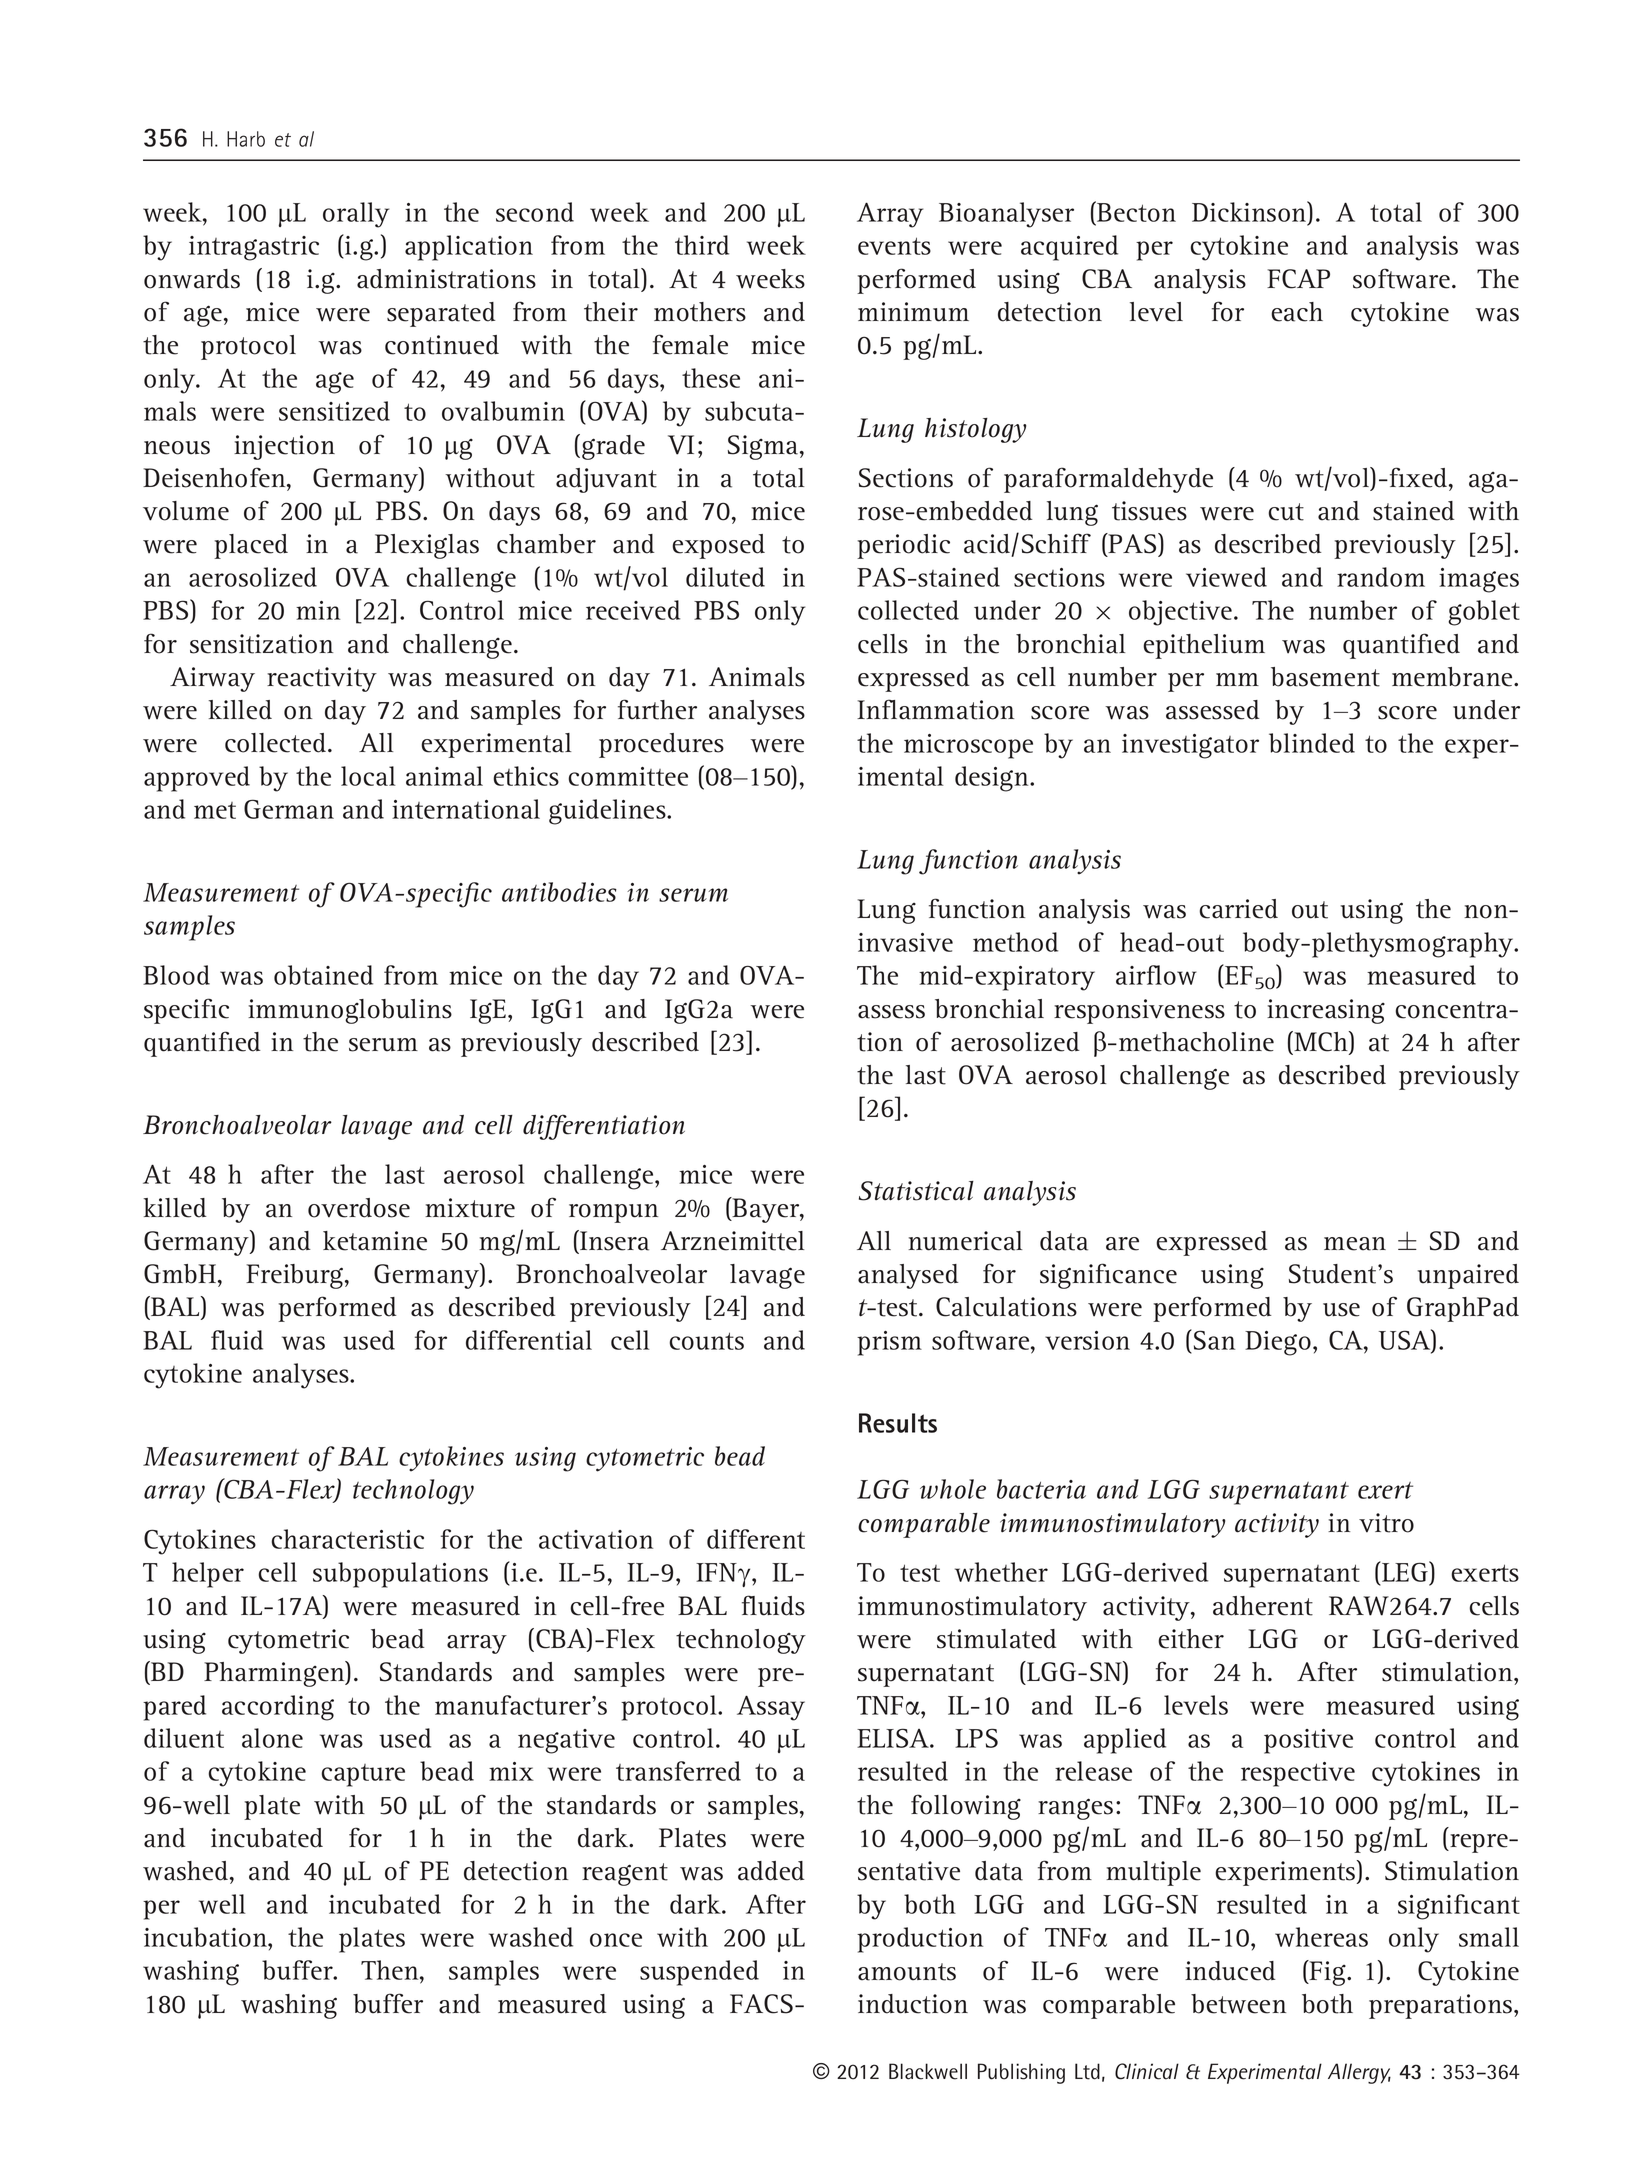 The width and height of the screenshot is (1652, 2171). What do you see at coordinates (661, 745) in the screenshot?
I see `procedures` at bounding box center [661, 745].
